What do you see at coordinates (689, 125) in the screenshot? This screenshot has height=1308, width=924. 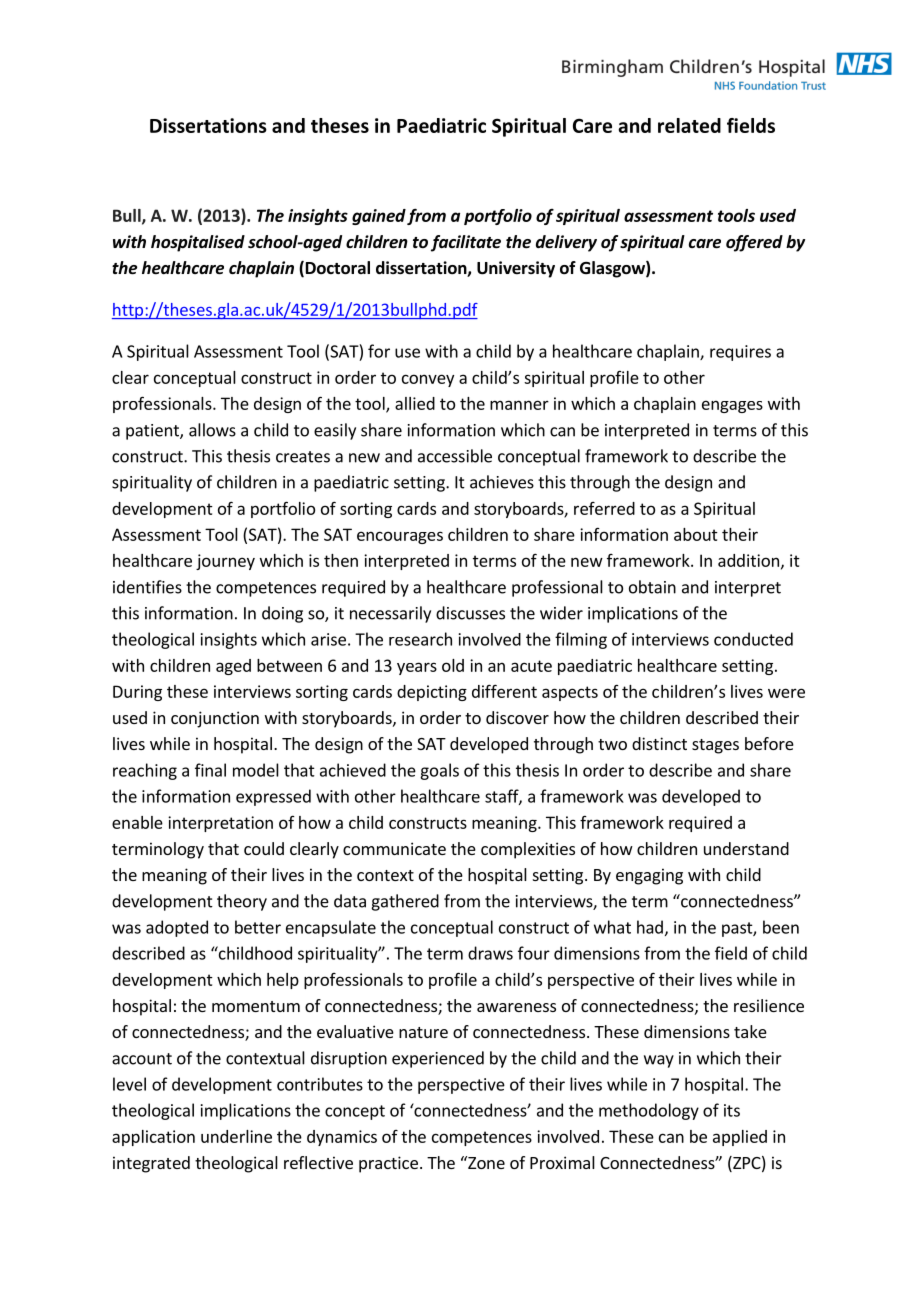 I see `related` at bounding box center [689, 125].
